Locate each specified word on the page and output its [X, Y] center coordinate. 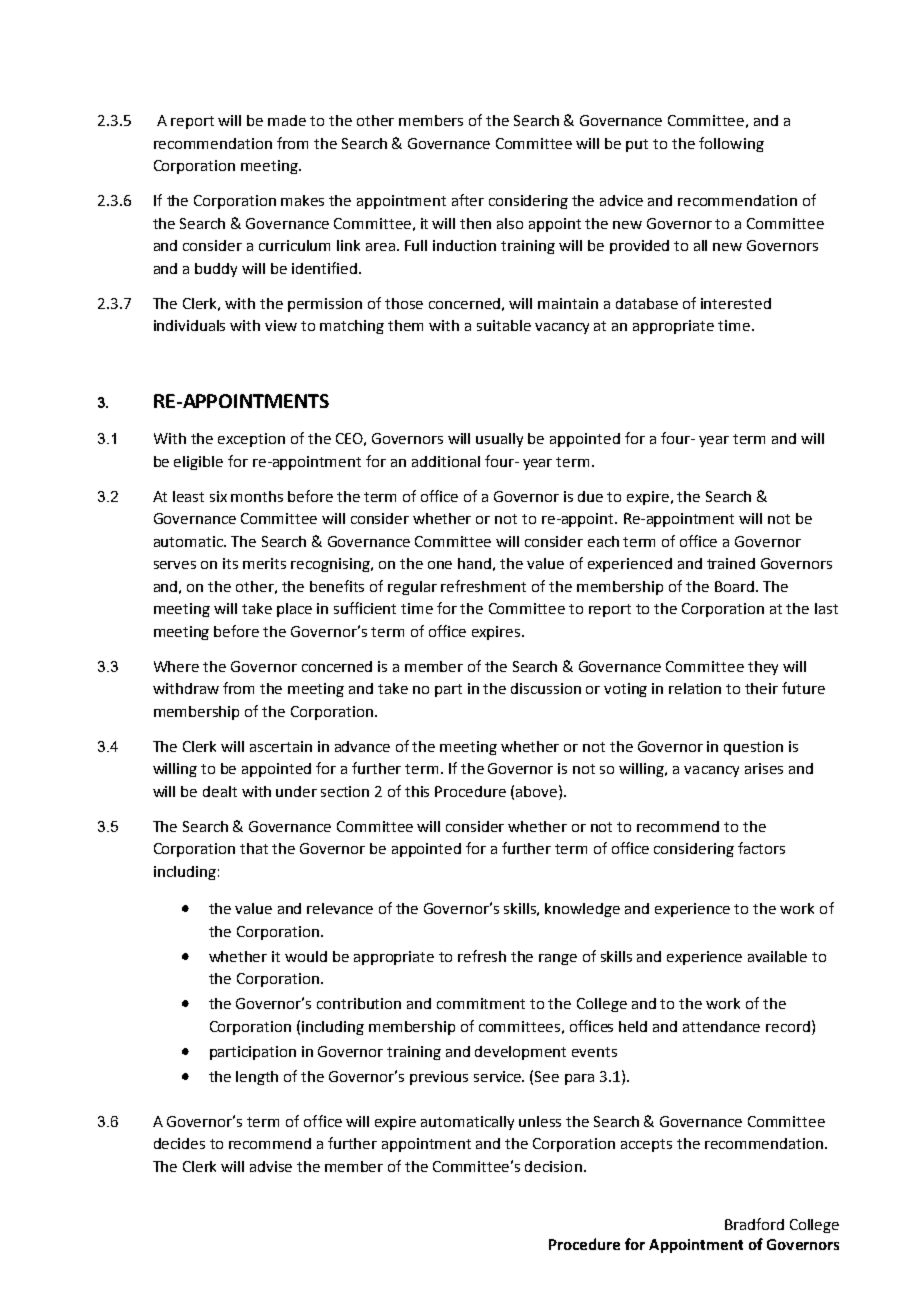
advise [271, 1166]
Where [176, 666]
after [468, 200]
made [287, 120]
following [731, 144]
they [763, 668]
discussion [546, 688]
